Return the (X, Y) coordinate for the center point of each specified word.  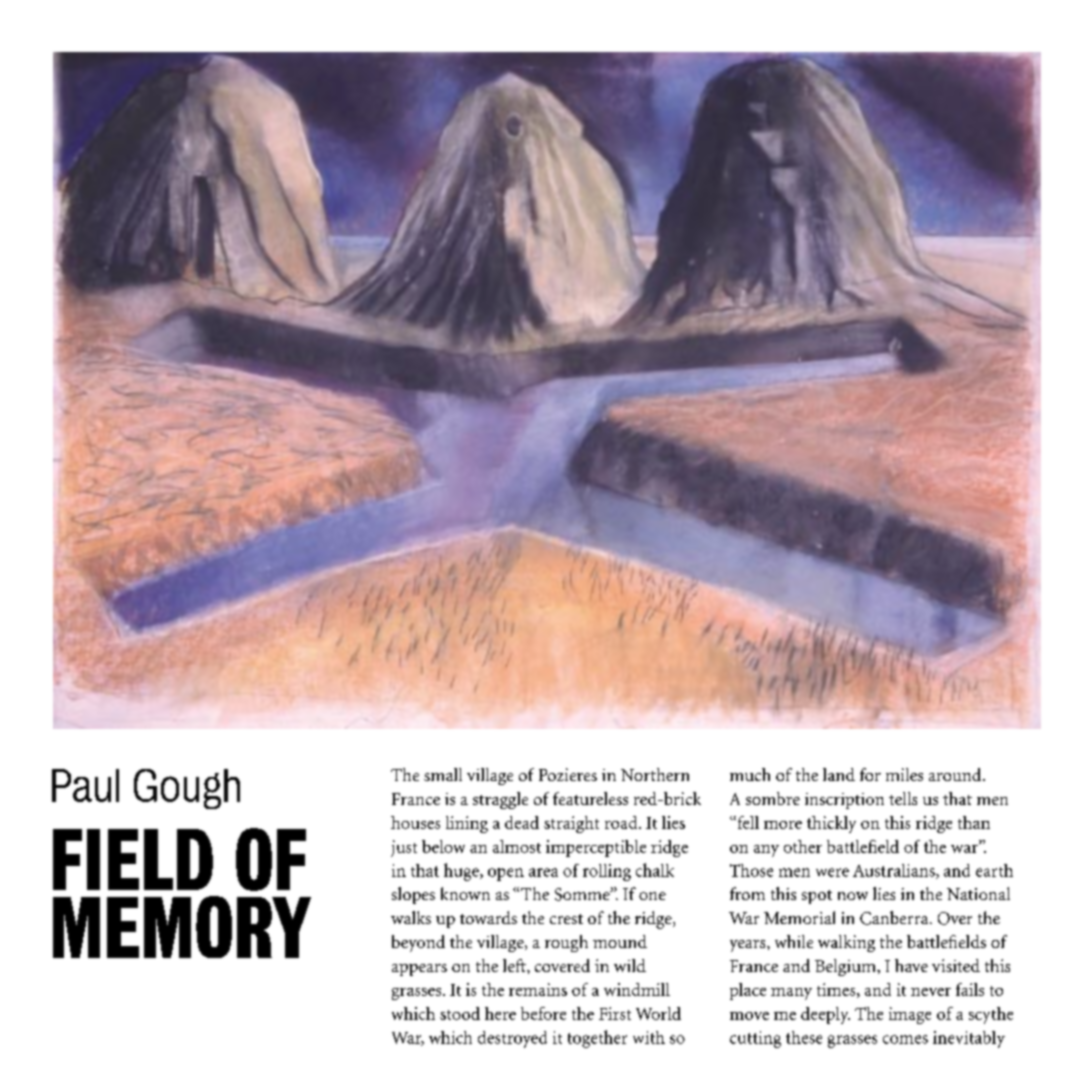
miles (904, 774)
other (803, 846)
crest (566, 919)
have (911, 965)
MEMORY (182, 927)
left (515, 965)
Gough (187, 789)
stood (460, 1013)
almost (517, 846)
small (443, 774)
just (404, 848)
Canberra (895, 918)
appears (419, 970)
